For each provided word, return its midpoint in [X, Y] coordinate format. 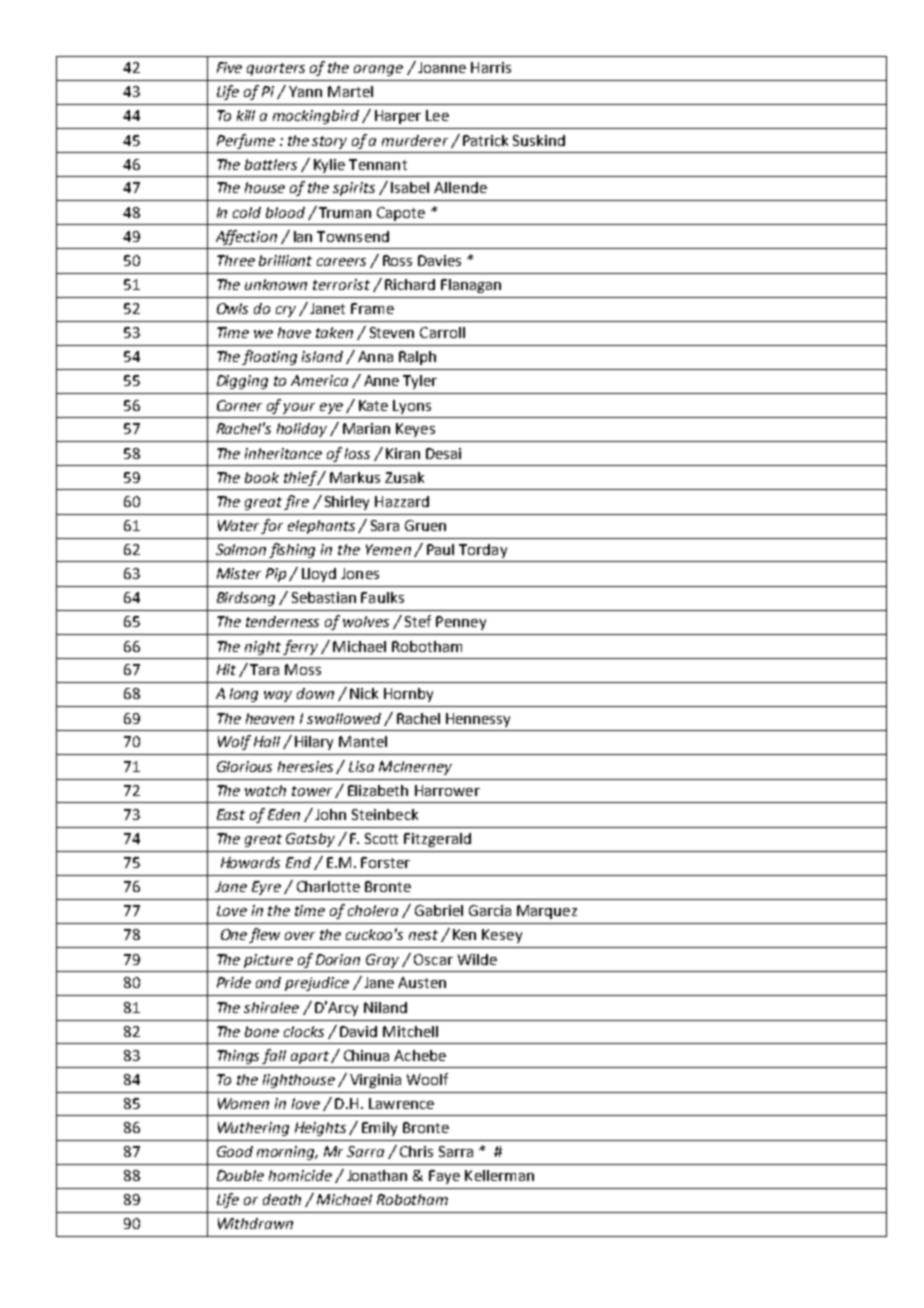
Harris [491, 67]
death [282, 1199]
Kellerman [499, 1175]
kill [246, 115]
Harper [398, 117]
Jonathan [377, 1175]
